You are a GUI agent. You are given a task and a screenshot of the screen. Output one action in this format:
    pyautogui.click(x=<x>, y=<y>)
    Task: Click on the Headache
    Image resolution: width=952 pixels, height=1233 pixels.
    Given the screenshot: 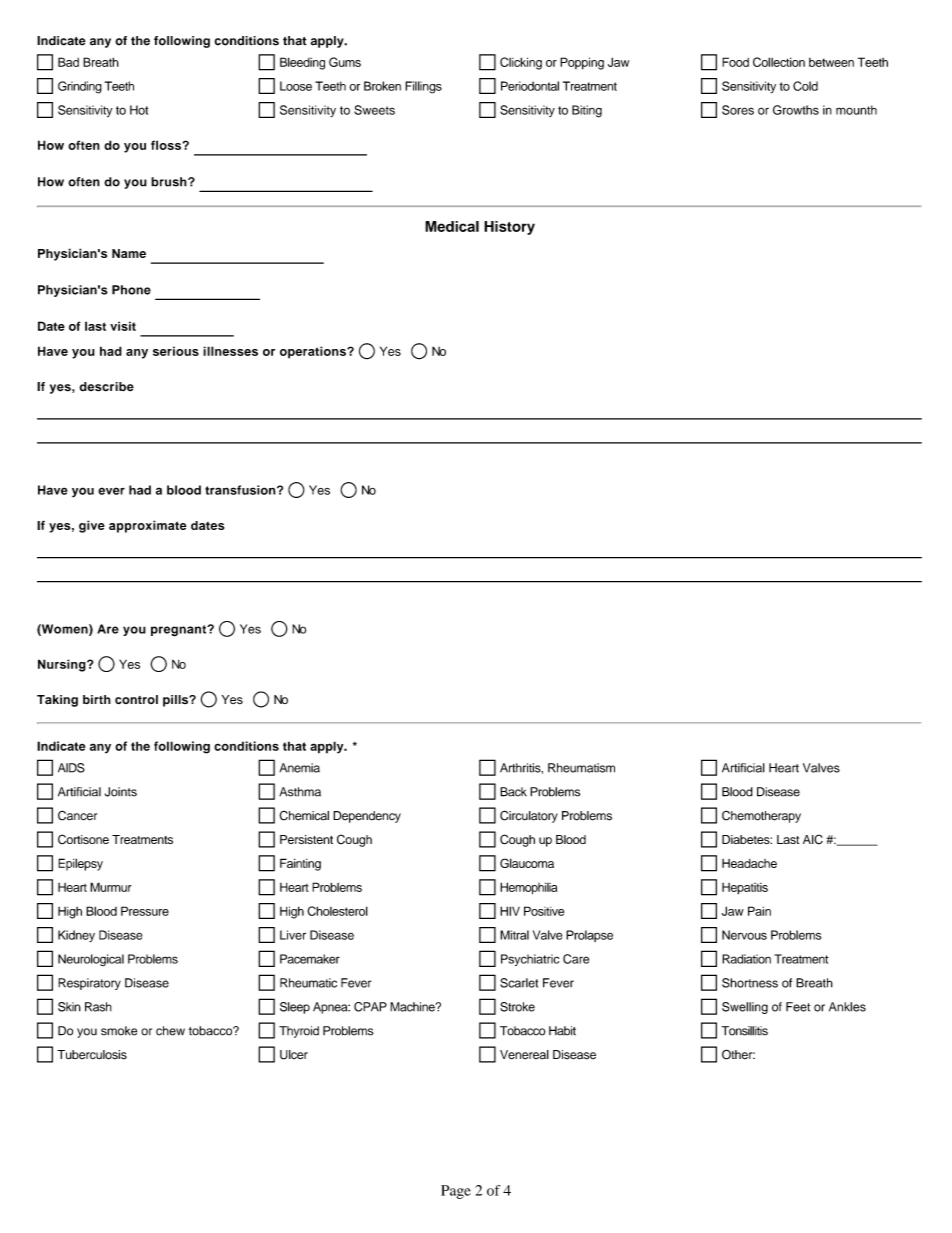 What is the action you would take?
    pyautogui.click(x=749, y=863)
